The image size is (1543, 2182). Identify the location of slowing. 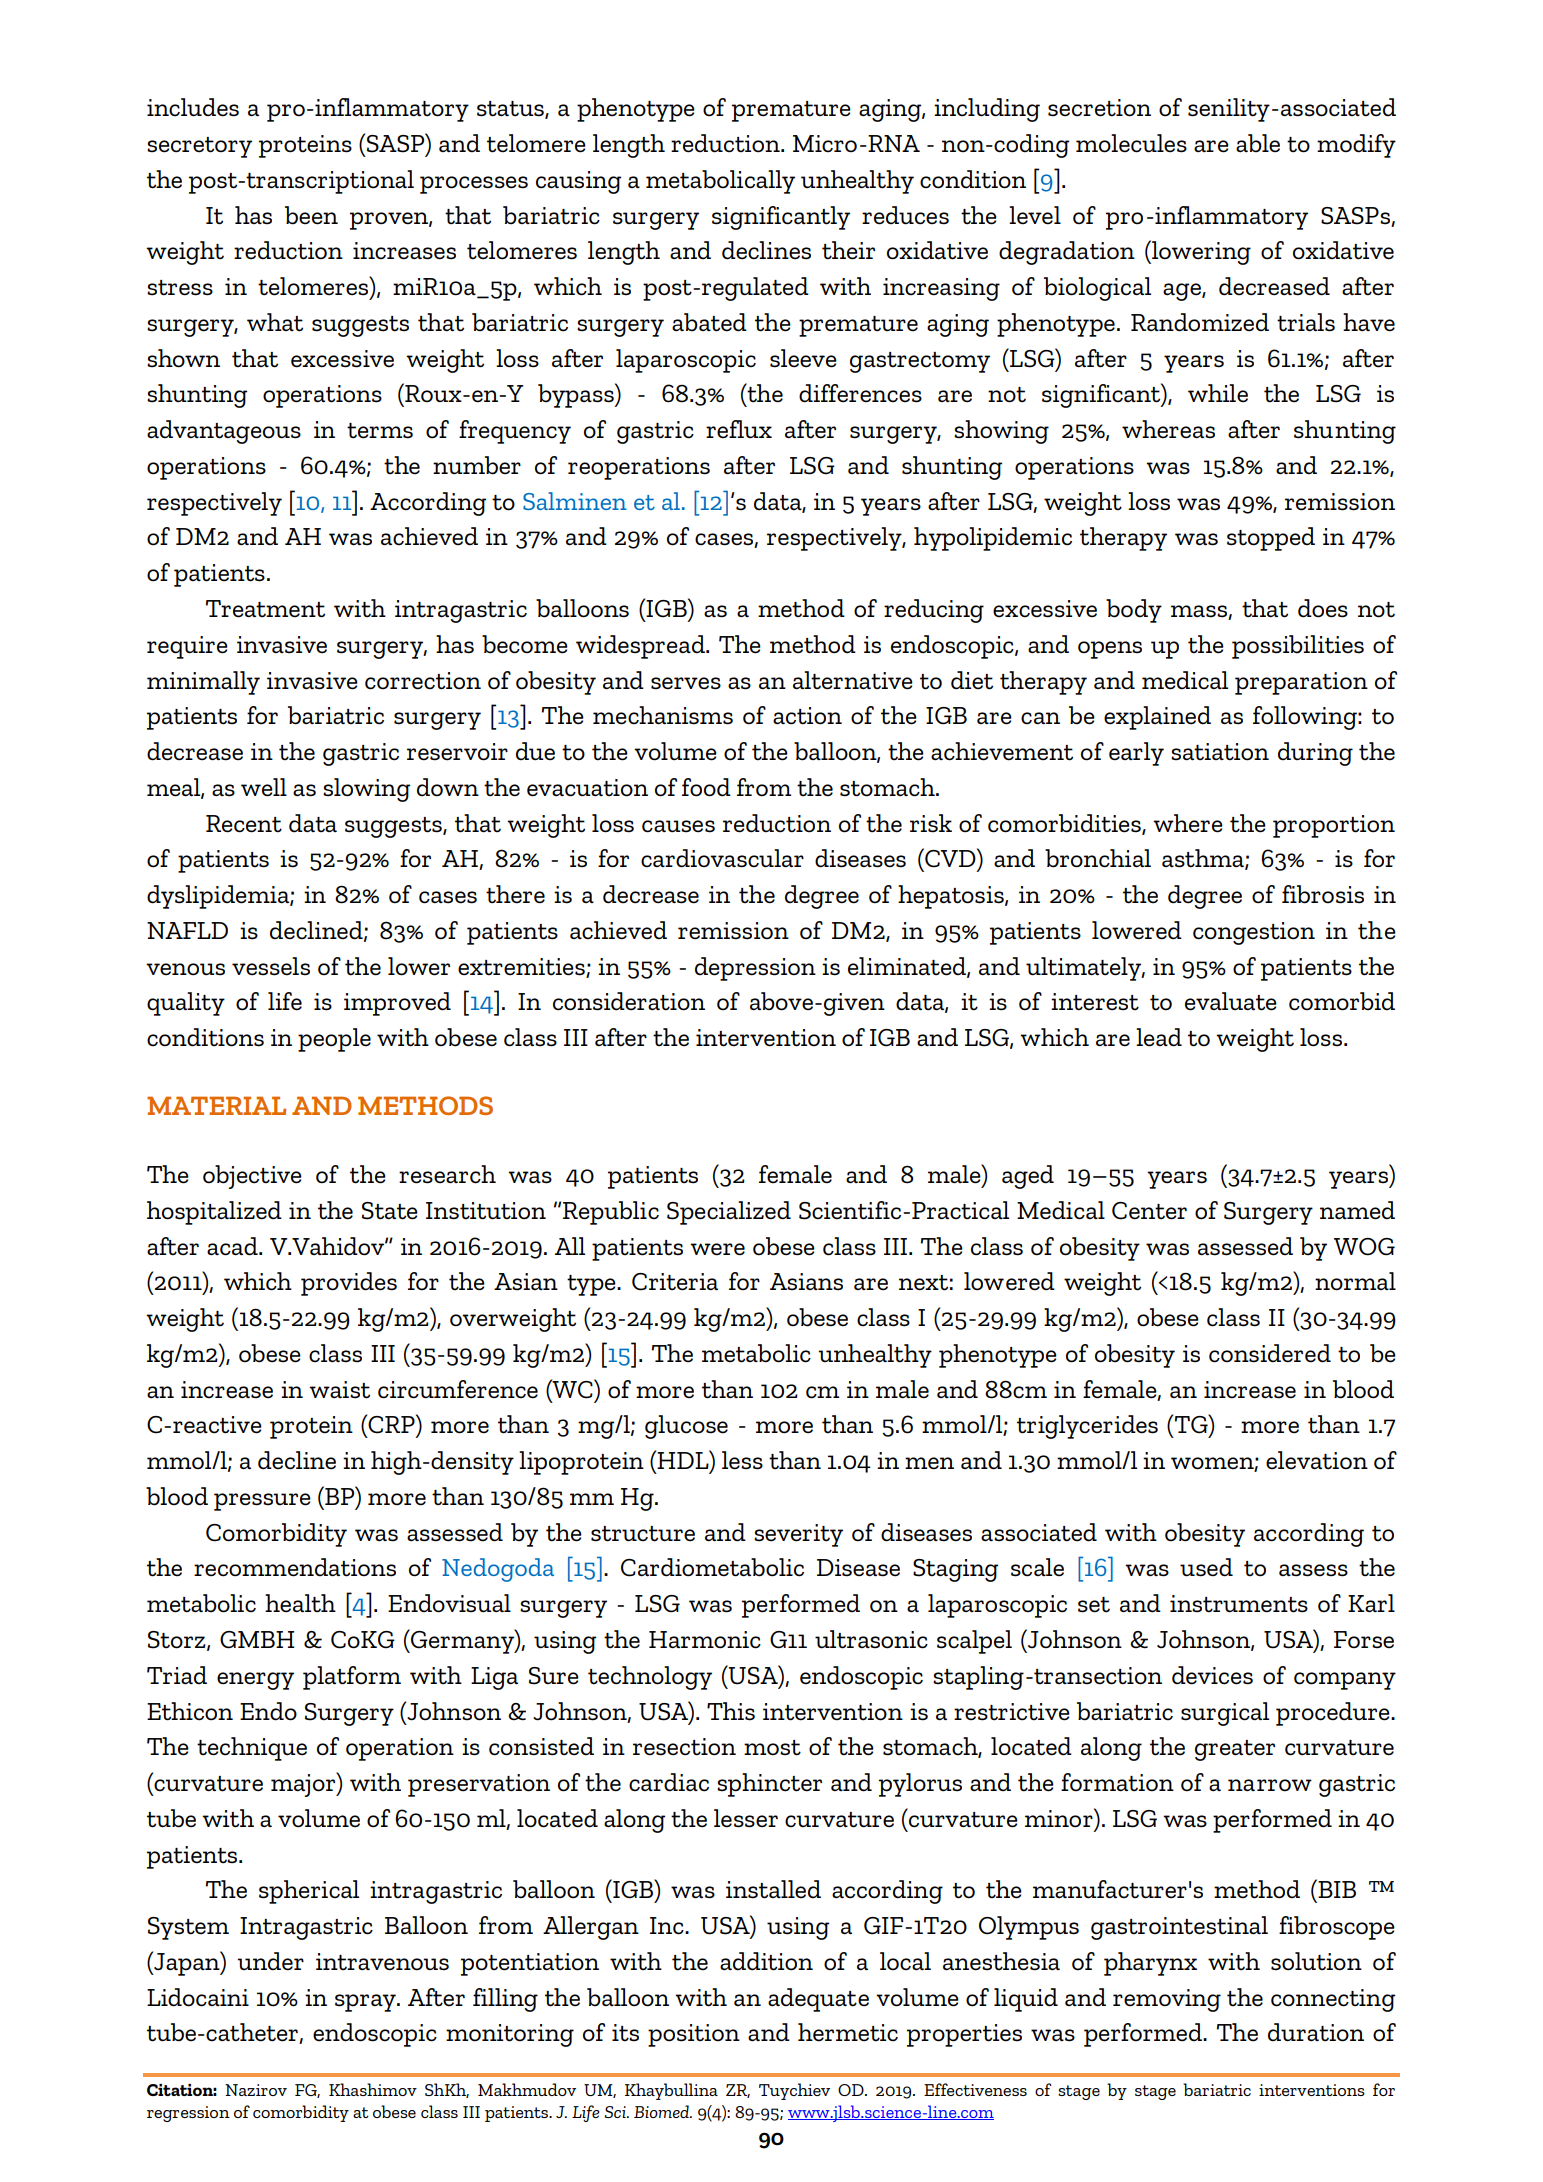
(366, 790).
